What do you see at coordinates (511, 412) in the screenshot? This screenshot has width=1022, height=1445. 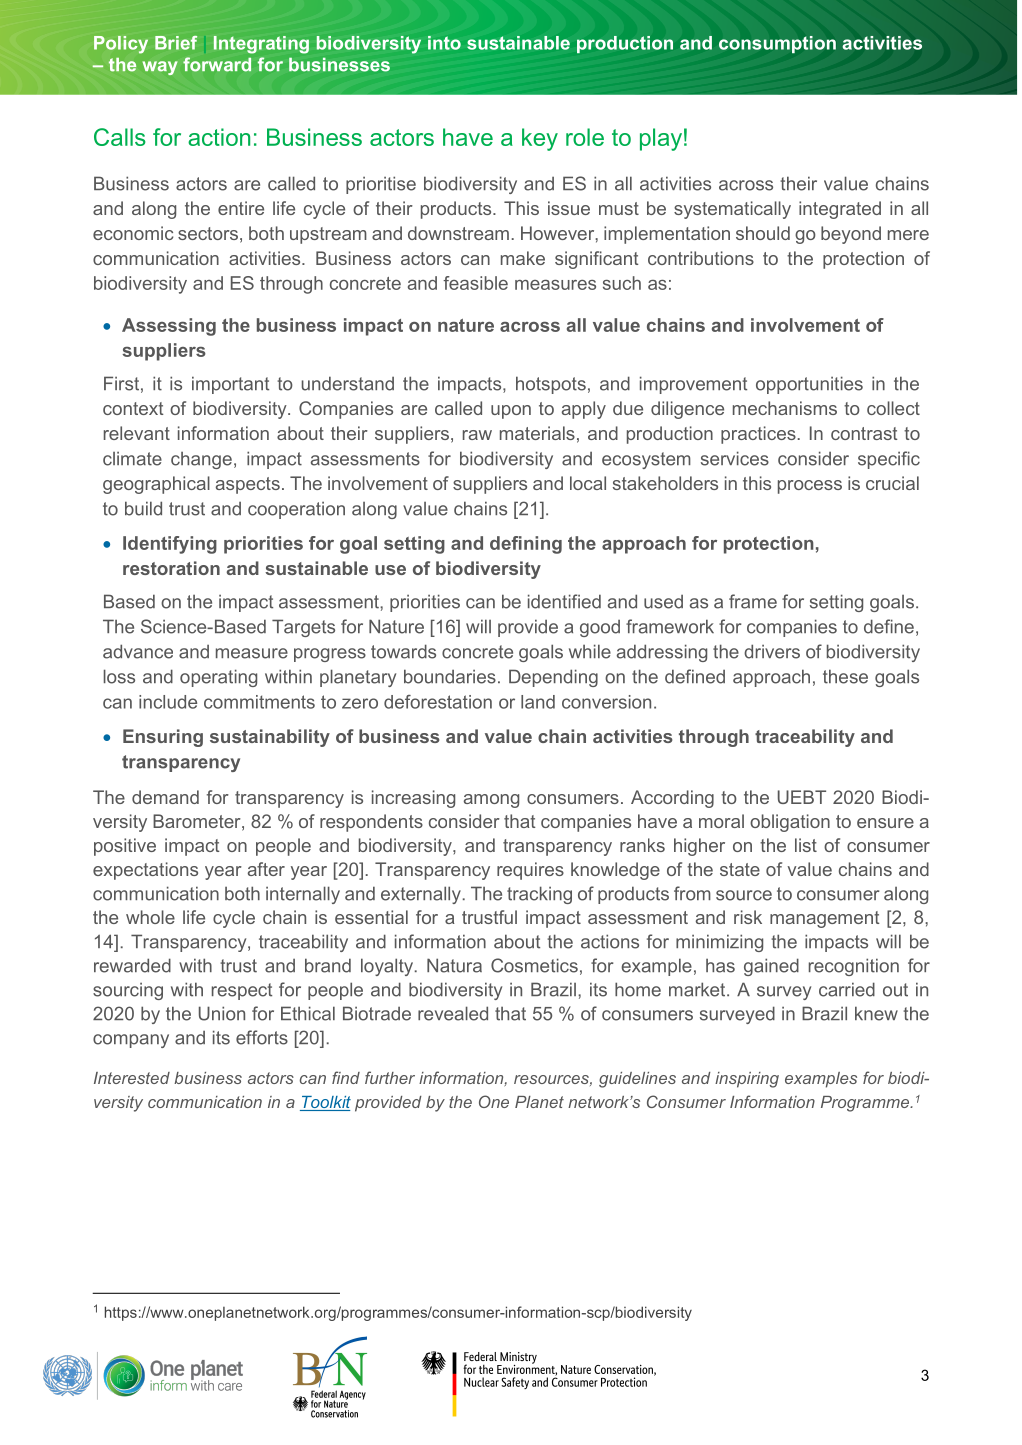 I see `upon` at bounding box center [511, 412].
